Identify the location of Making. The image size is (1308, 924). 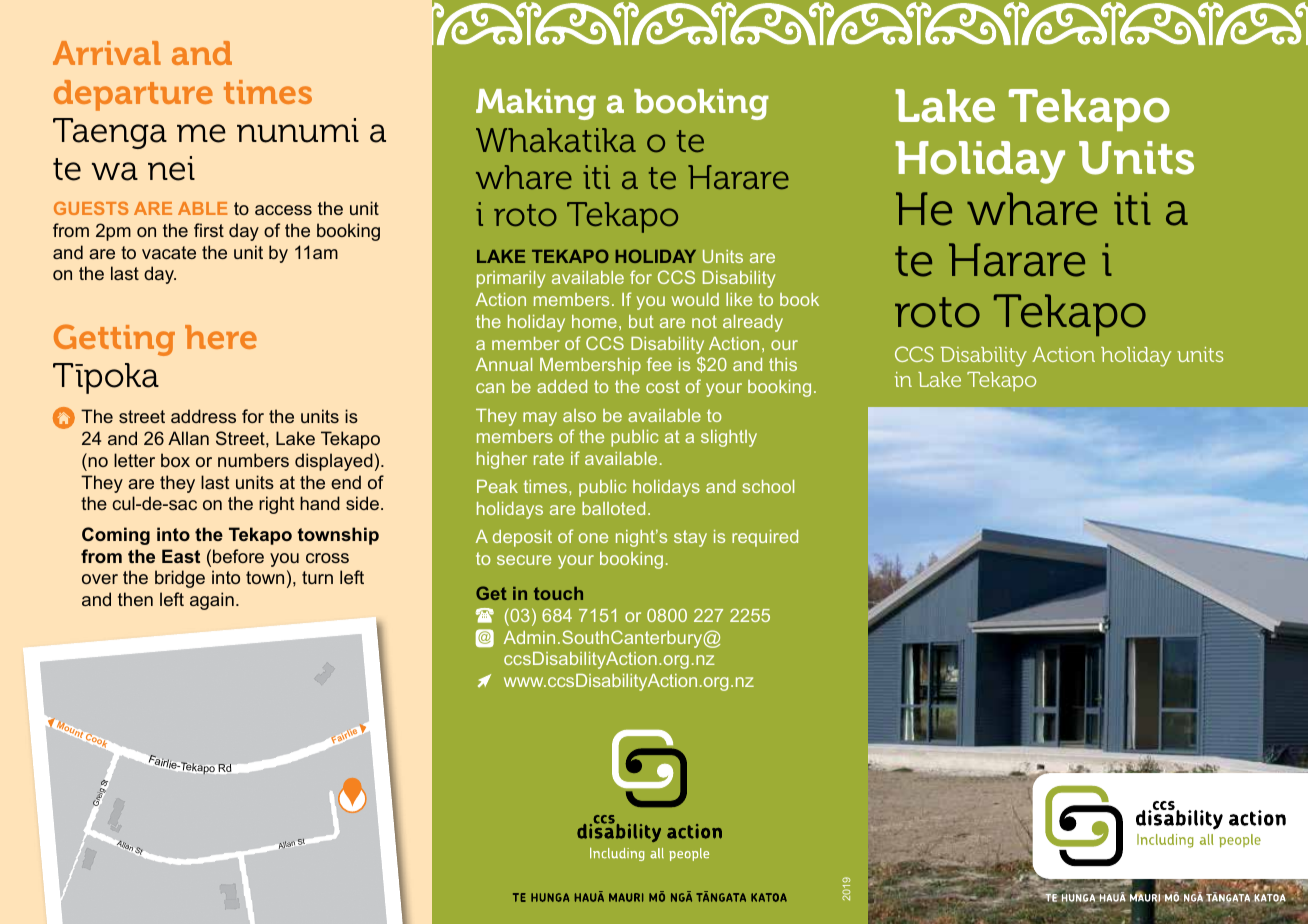
(536, 104).
